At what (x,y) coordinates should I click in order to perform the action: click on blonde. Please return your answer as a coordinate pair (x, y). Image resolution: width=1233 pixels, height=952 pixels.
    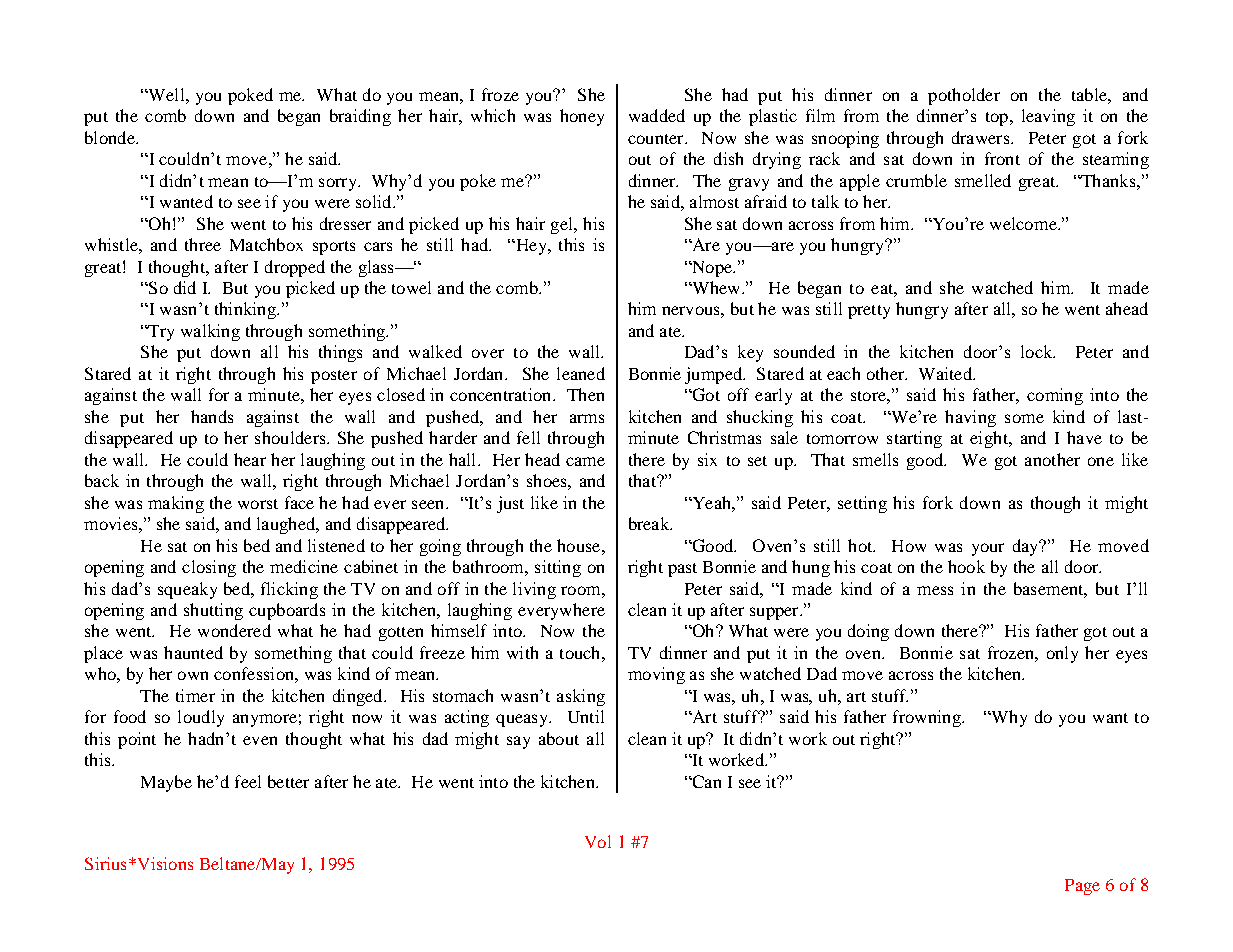
    Looking at the image, I should click on (111, 137).
